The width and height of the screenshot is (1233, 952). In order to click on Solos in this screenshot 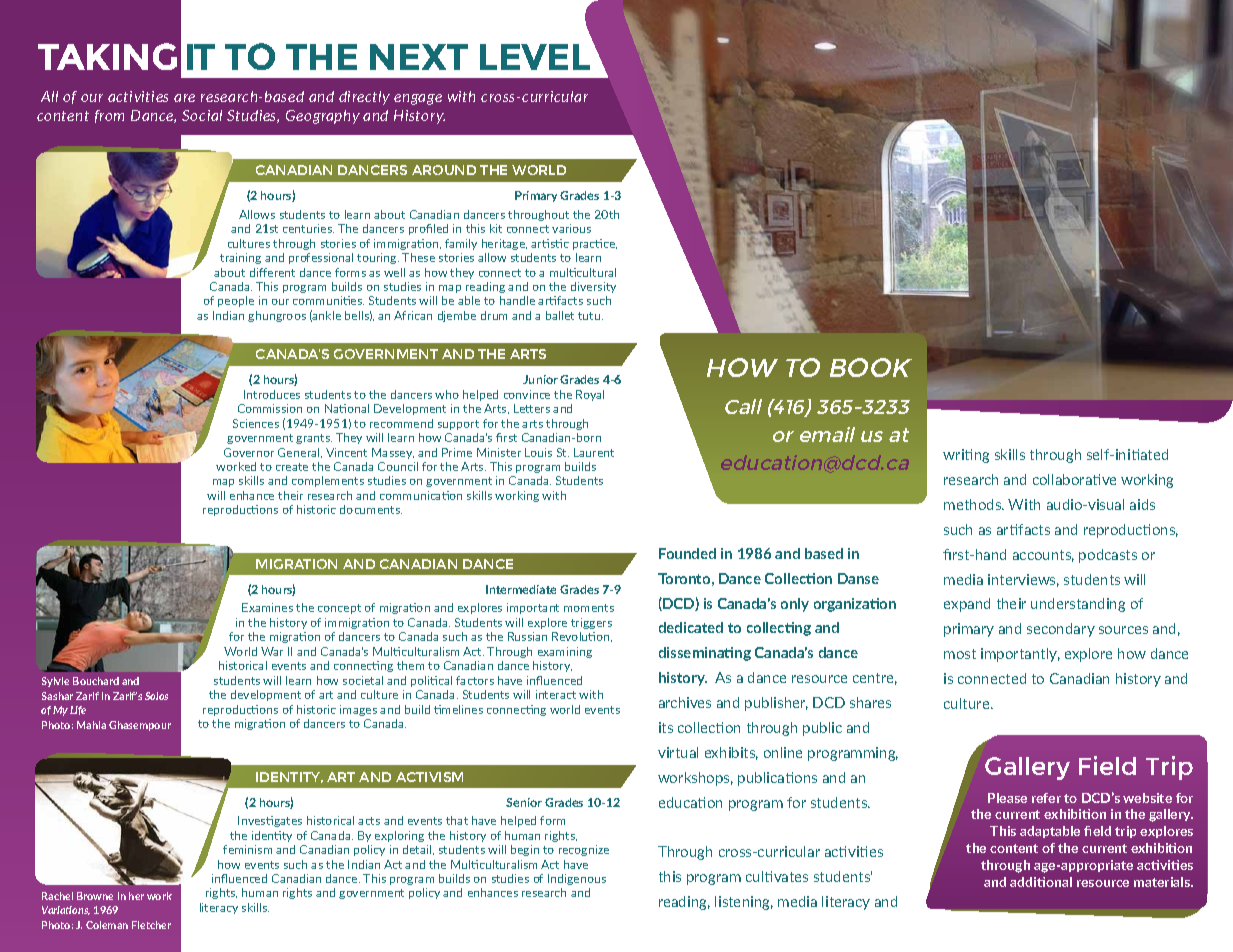, I will do `click(156, 696)`.
